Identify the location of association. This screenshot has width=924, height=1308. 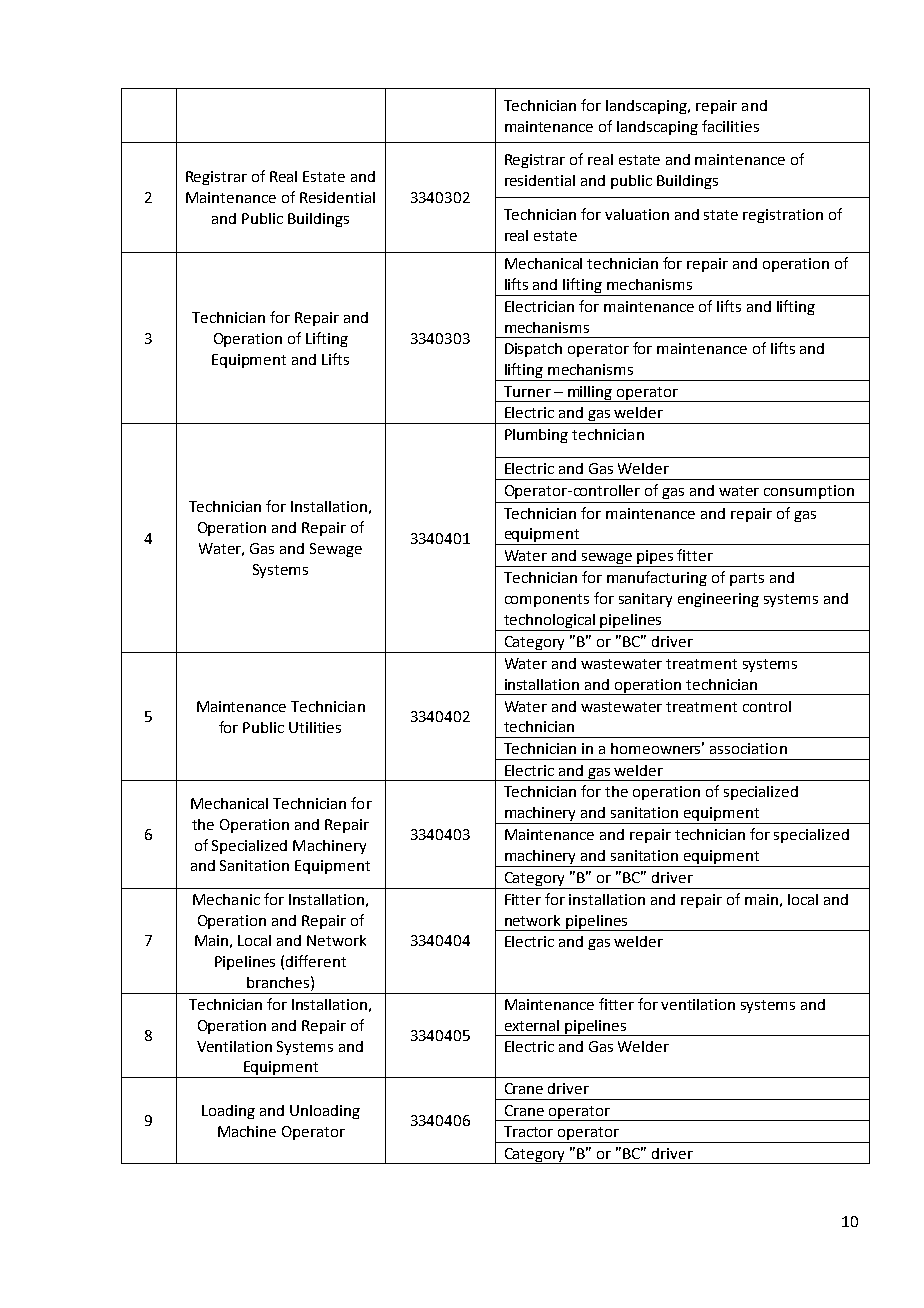
(748, 748).
